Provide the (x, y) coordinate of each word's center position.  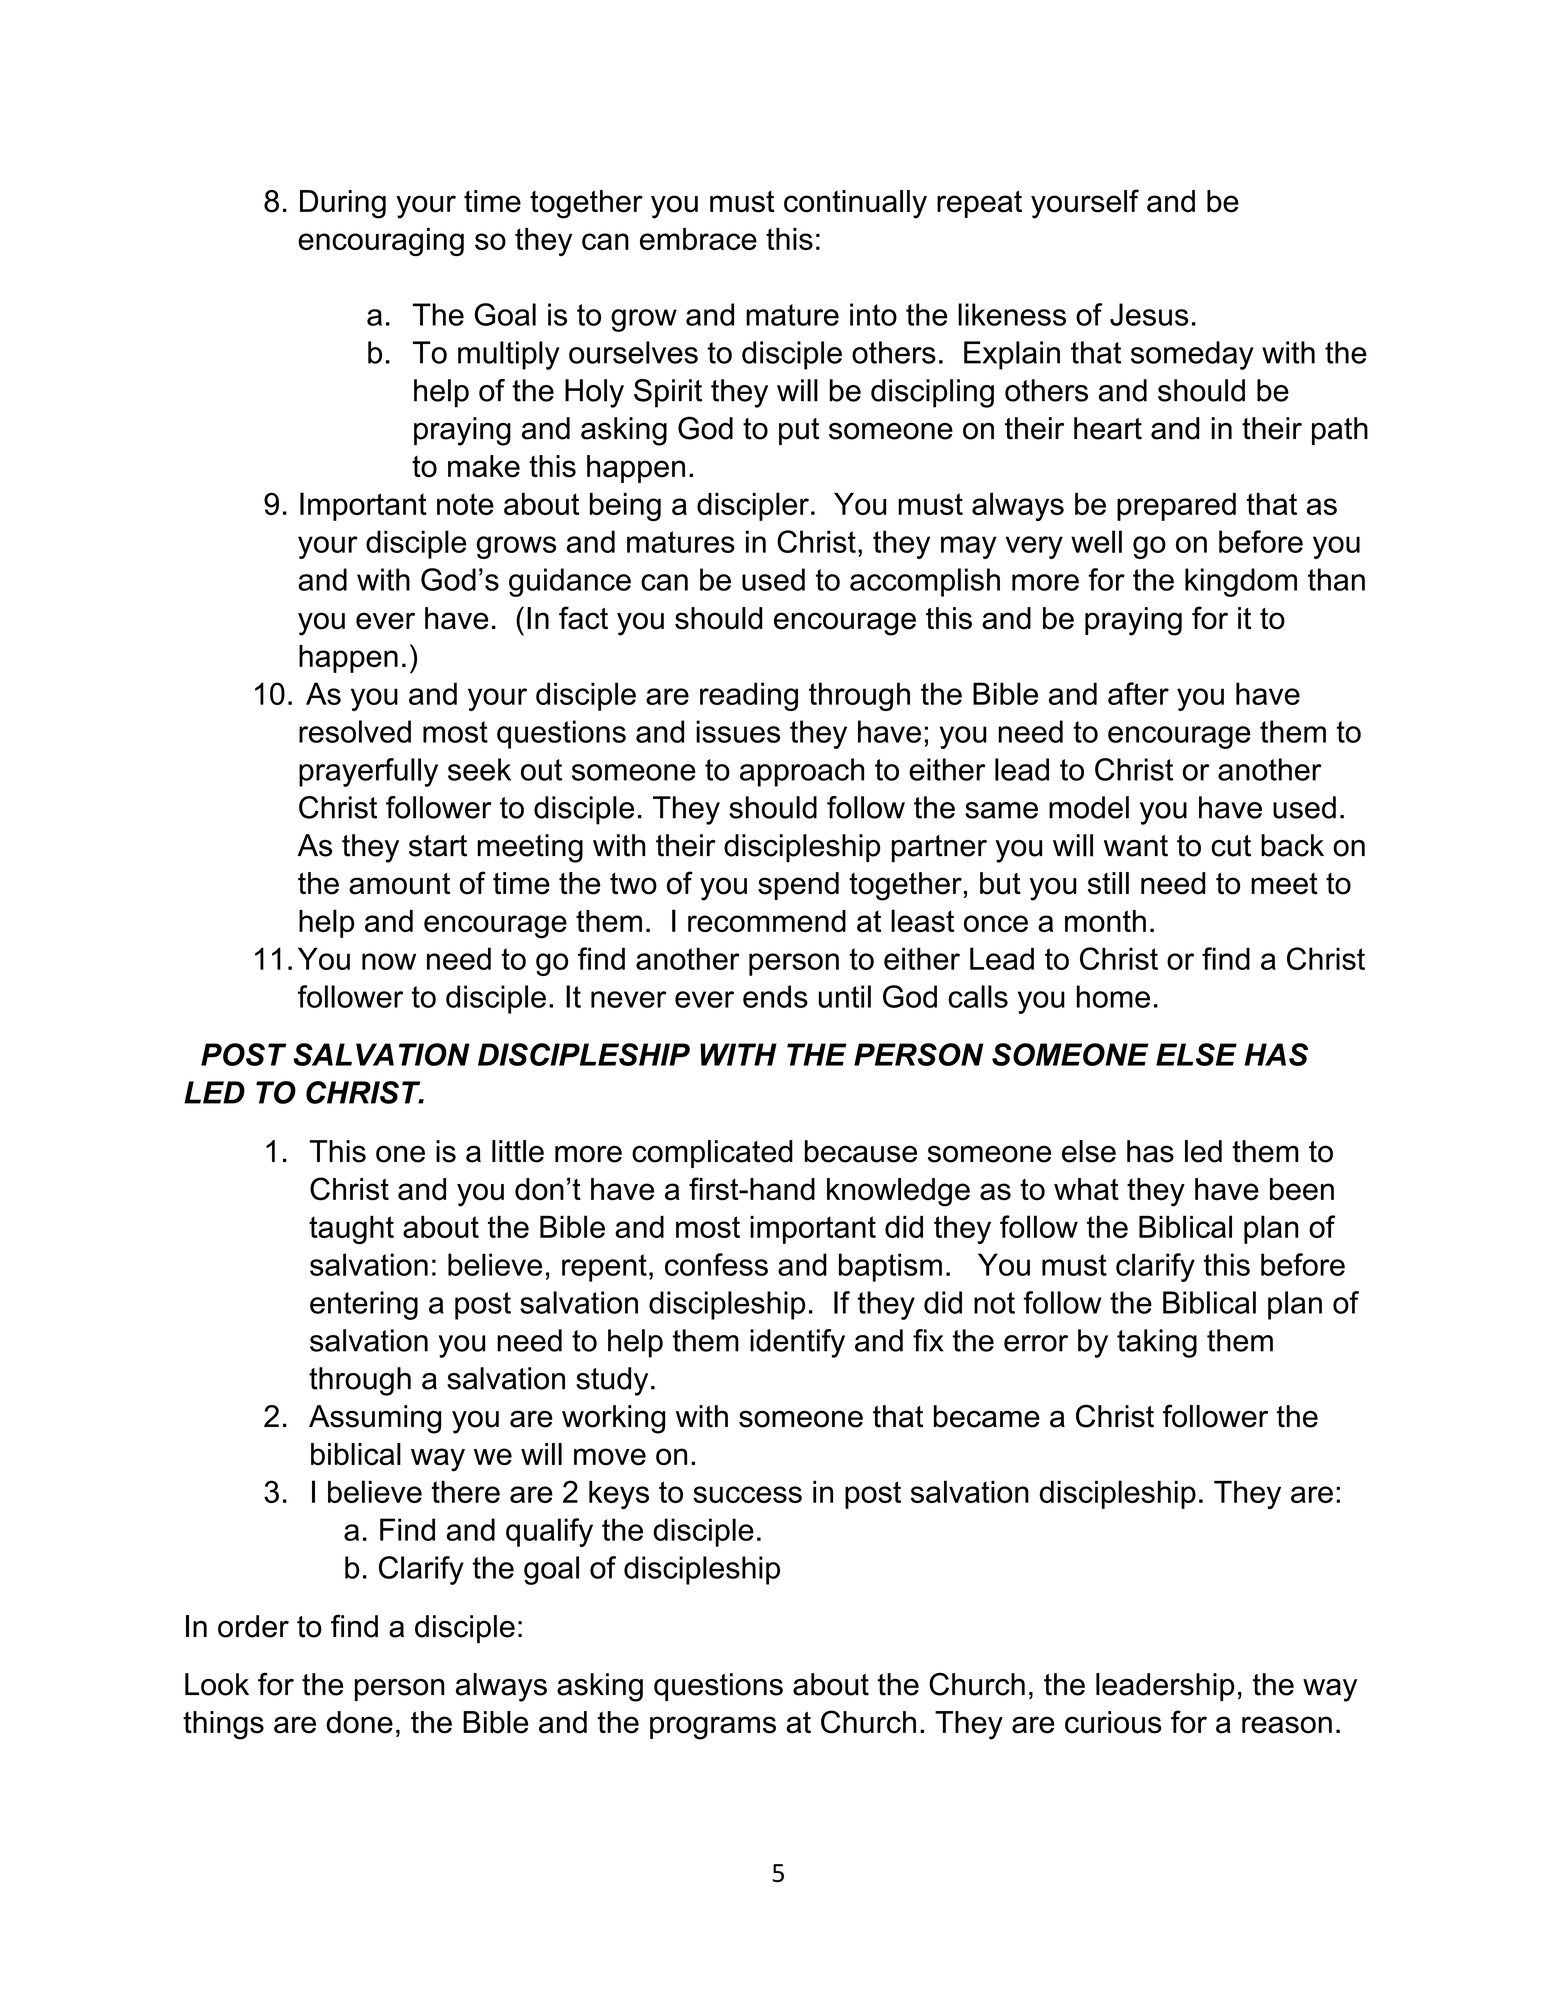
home (1113, 996)
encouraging (381, 242)
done (359, 1722)
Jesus (1149, 314)
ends (775, 996)
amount (399, 884)
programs (713, 1728)
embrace (698, 239)
